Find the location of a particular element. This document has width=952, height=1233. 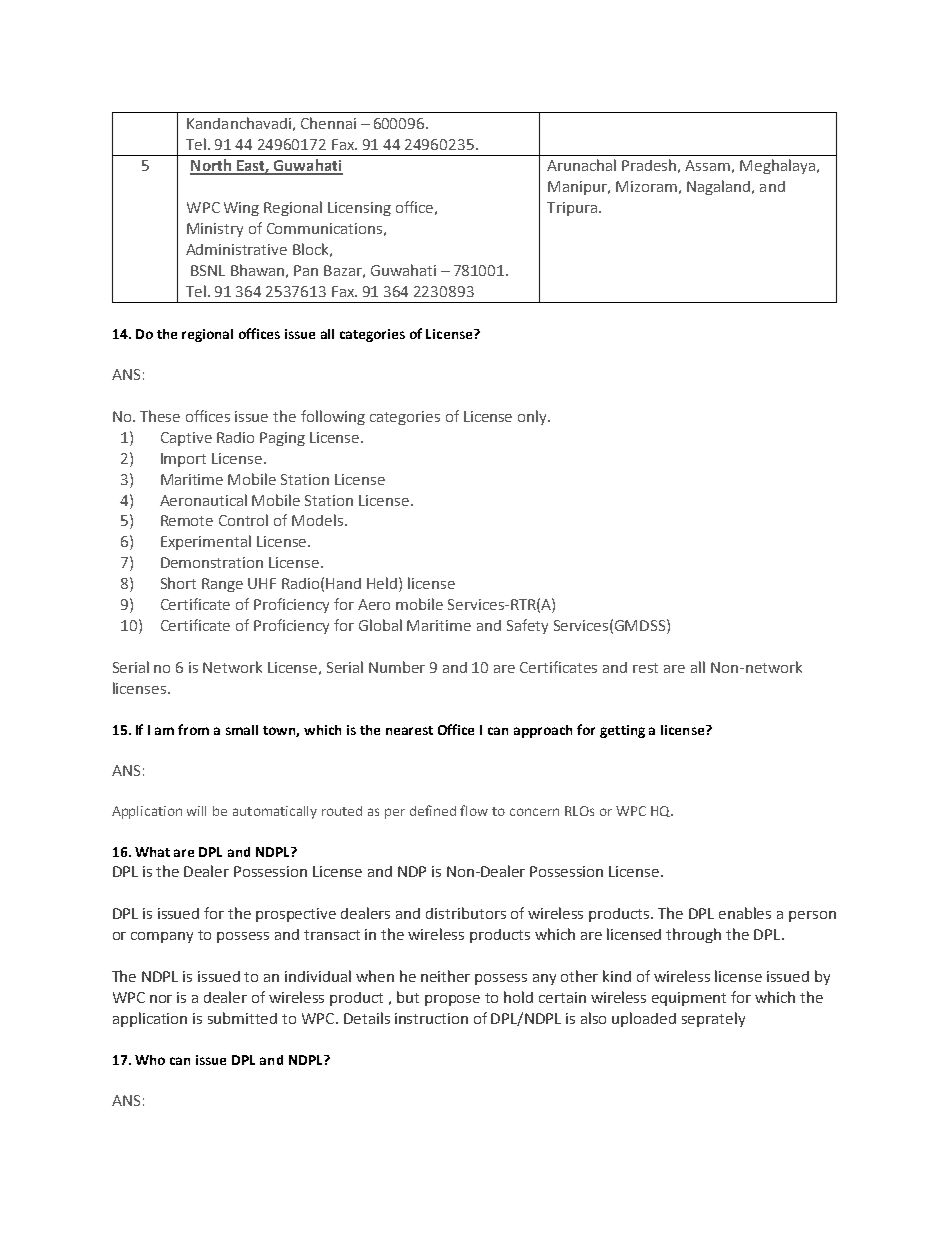

submitted is located at coordinates (242, 1018).
